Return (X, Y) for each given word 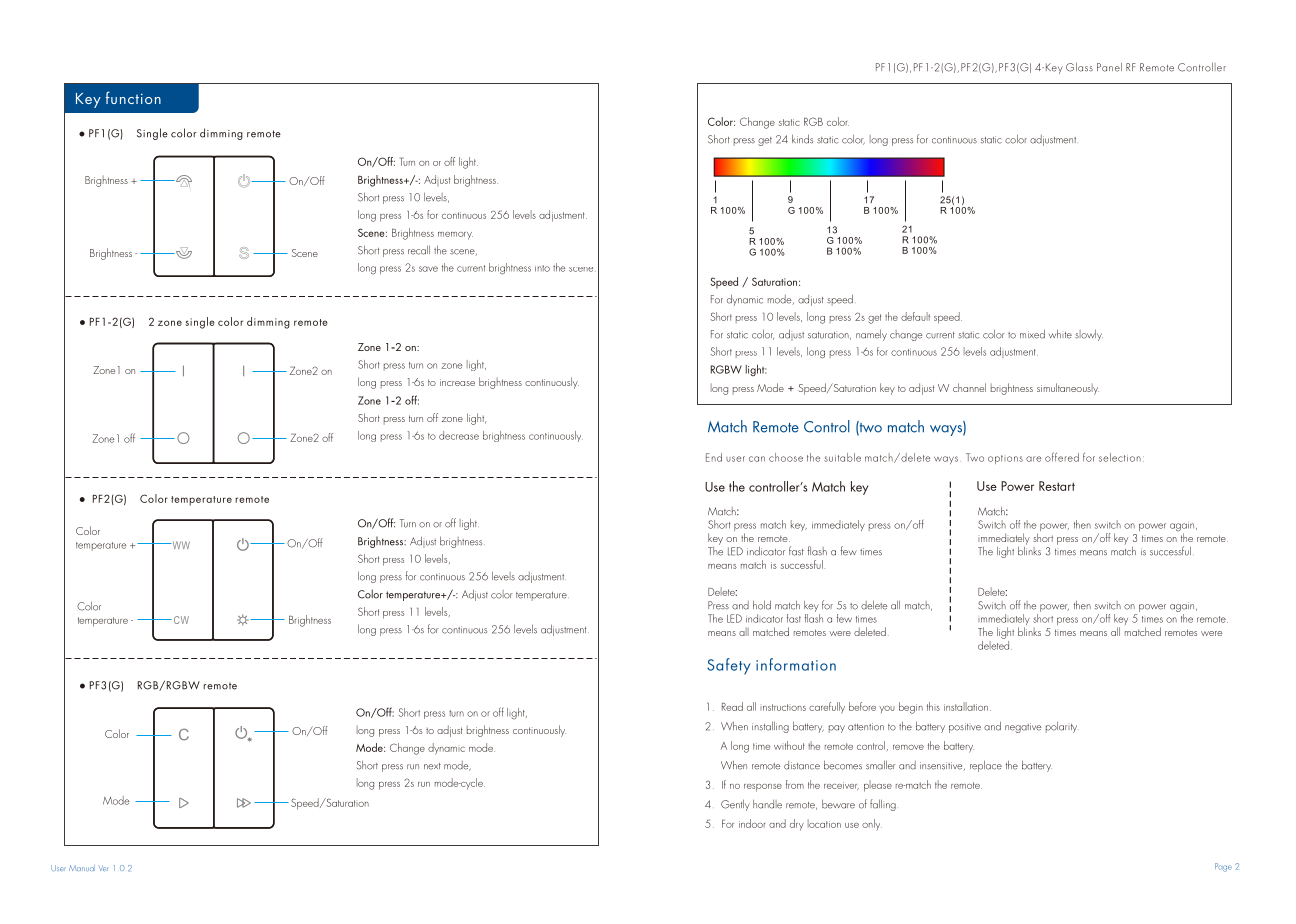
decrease (459, 435)
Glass (1079, 67)
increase (457, 382)
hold (762, 605)
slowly (1089, 335)
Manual (82, 868)
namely (871, 335)
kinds (802, 139)
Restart (1057, 486)
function (133, 97)
